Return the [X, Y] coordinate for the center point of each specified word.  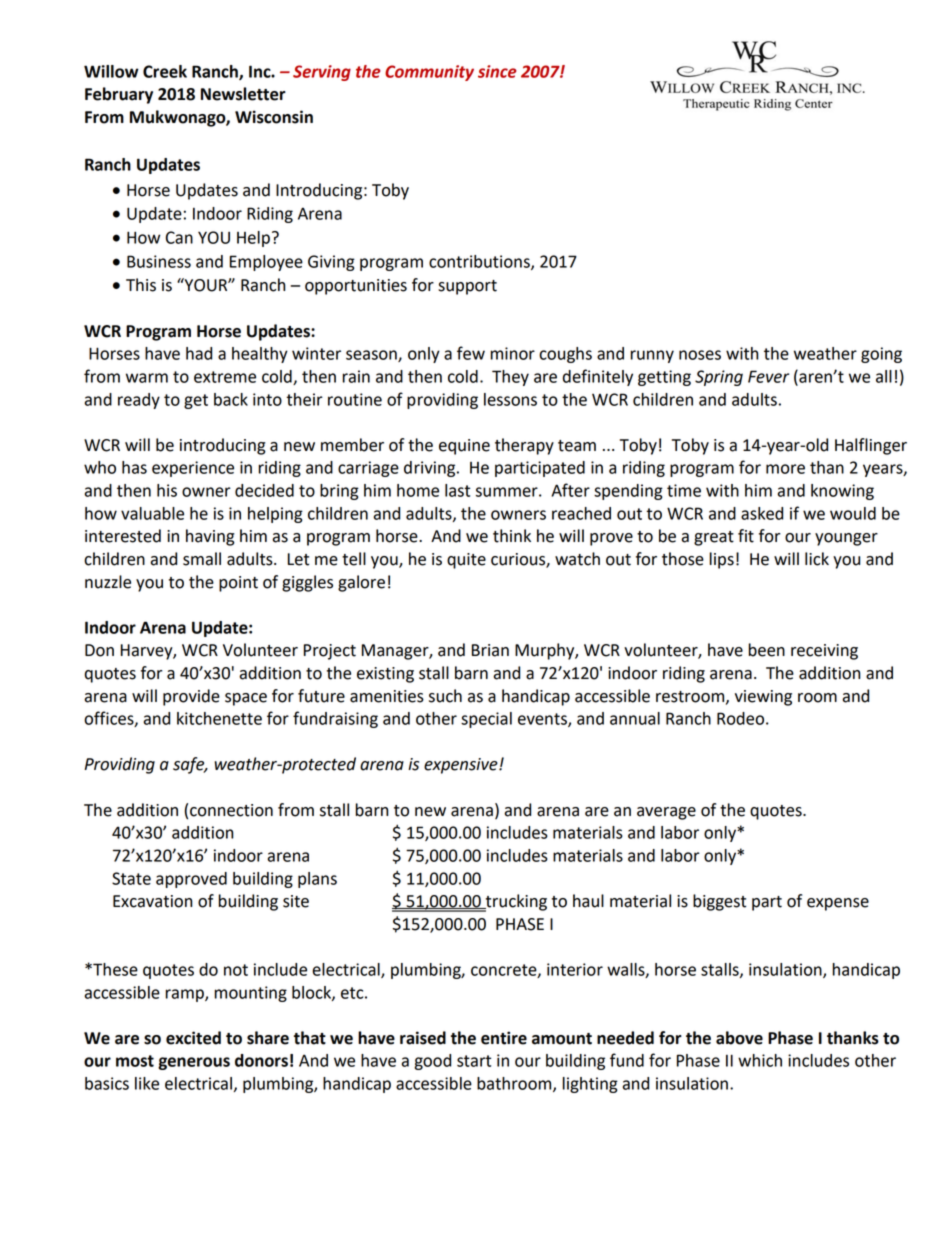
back [231, 399]
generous [194, 1063]
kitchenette [219, 718]
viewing [763, 698]
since [497, 71]
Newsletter [243, 94]
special [486, 720]
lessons [510, 399]
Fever [768, 376]
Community [429, 73]
